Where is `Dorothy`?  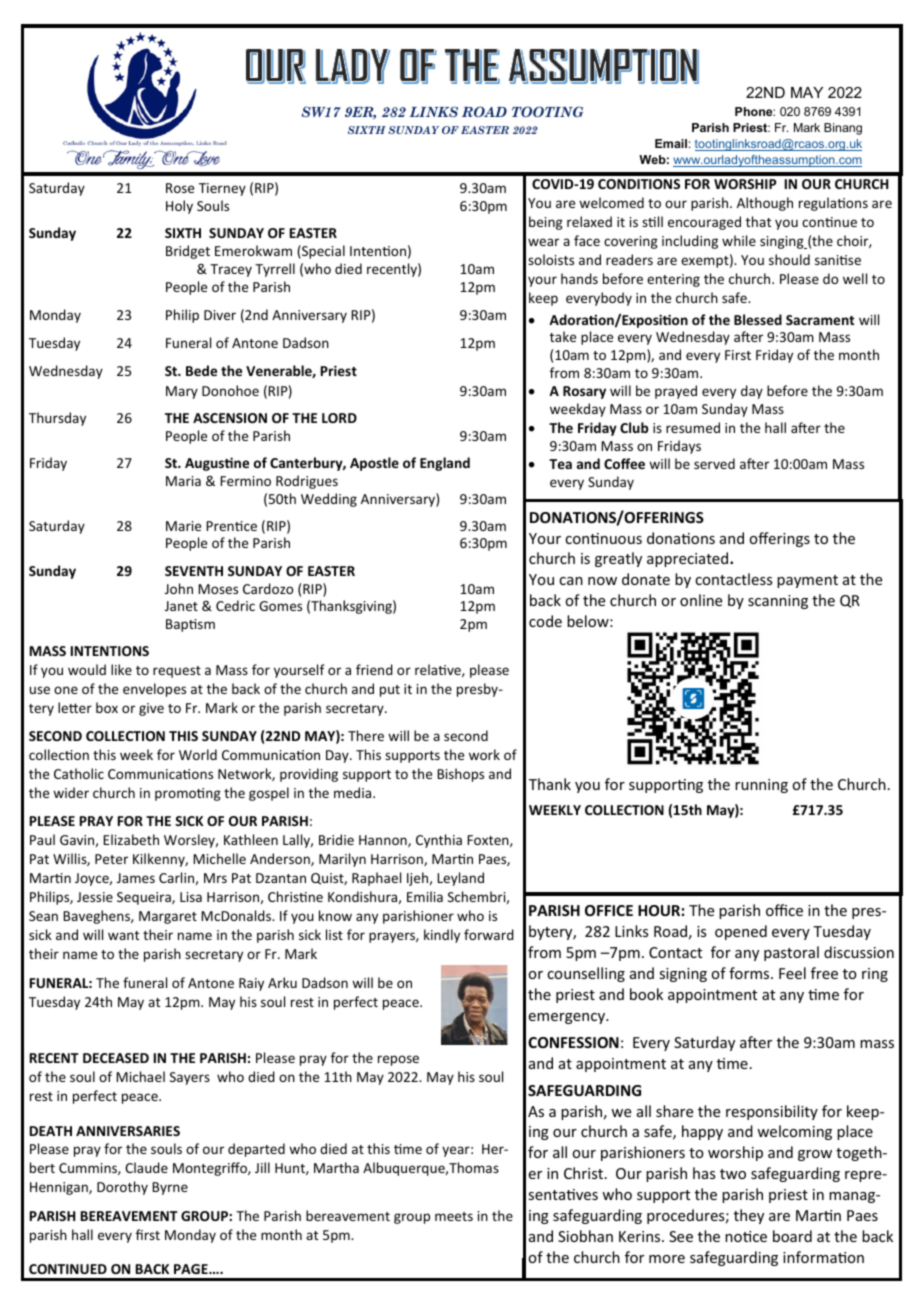
Dorothy is located at coordinates (122, 1188).
